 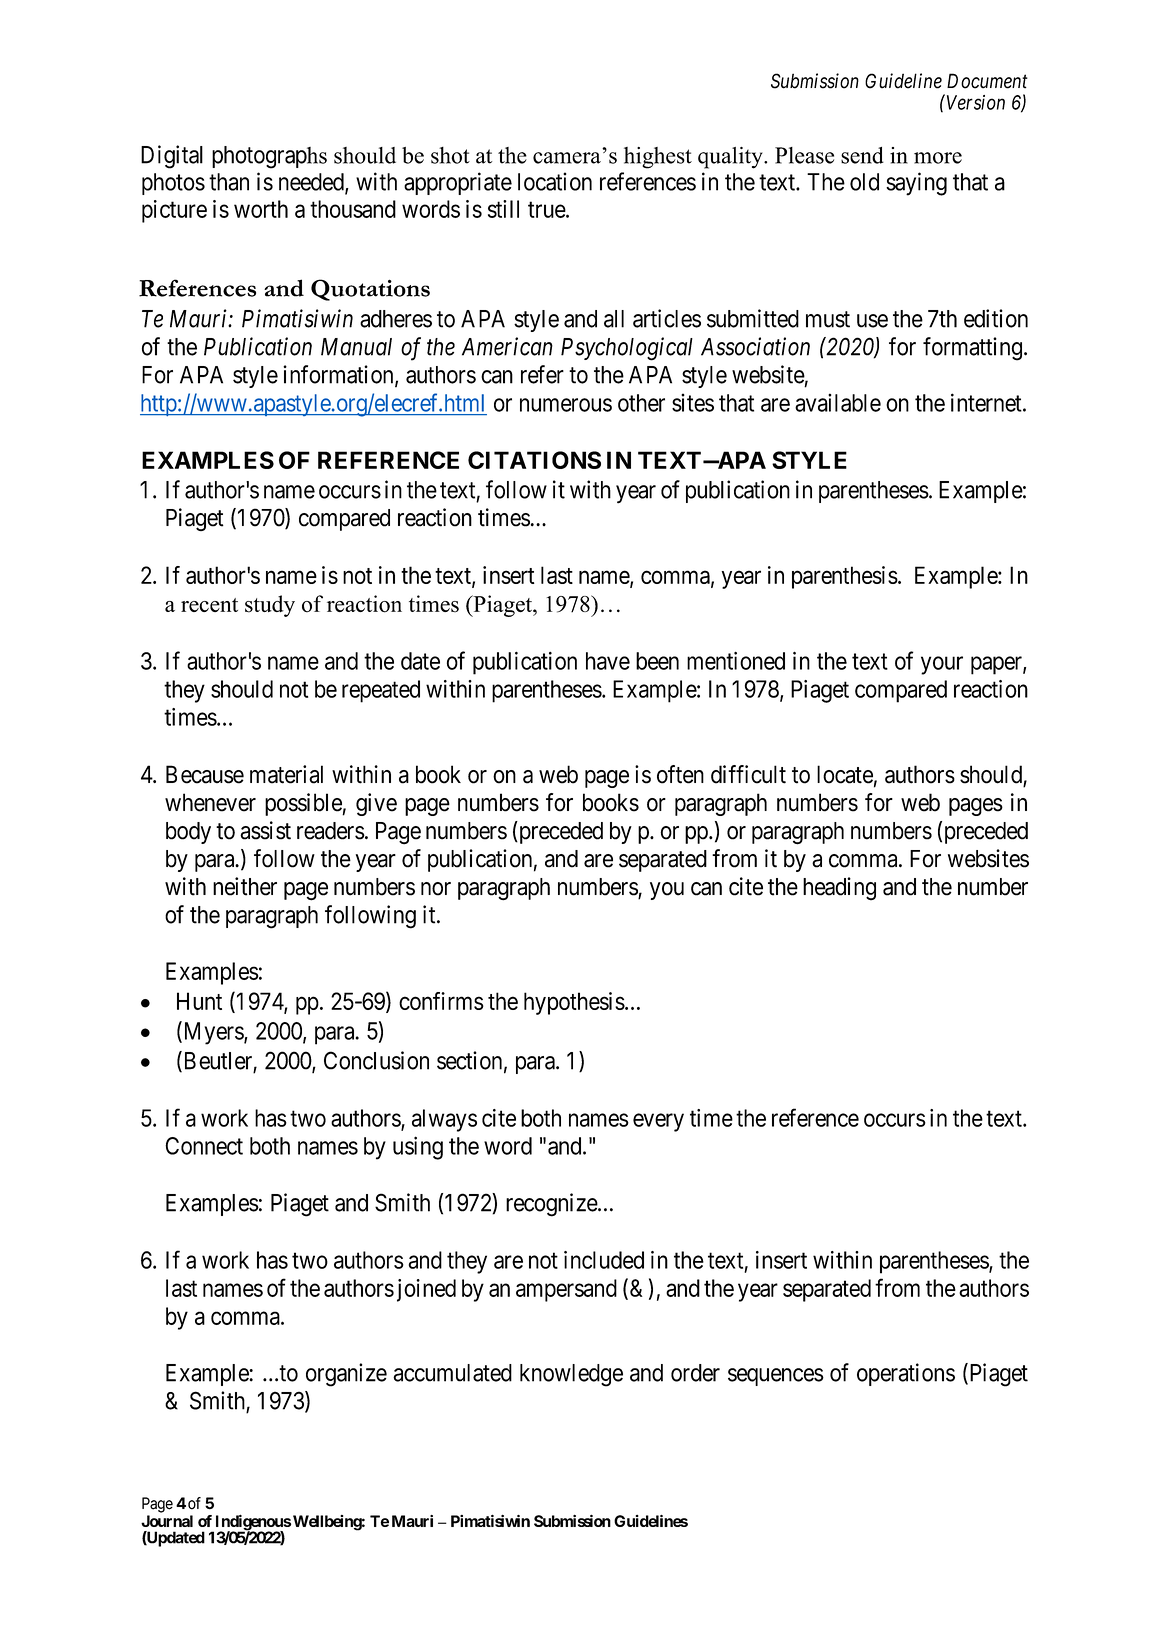 What do you see at coordinates (845, 774) in the screenshot?
I see `locate` at bounding box center [845, 774].
